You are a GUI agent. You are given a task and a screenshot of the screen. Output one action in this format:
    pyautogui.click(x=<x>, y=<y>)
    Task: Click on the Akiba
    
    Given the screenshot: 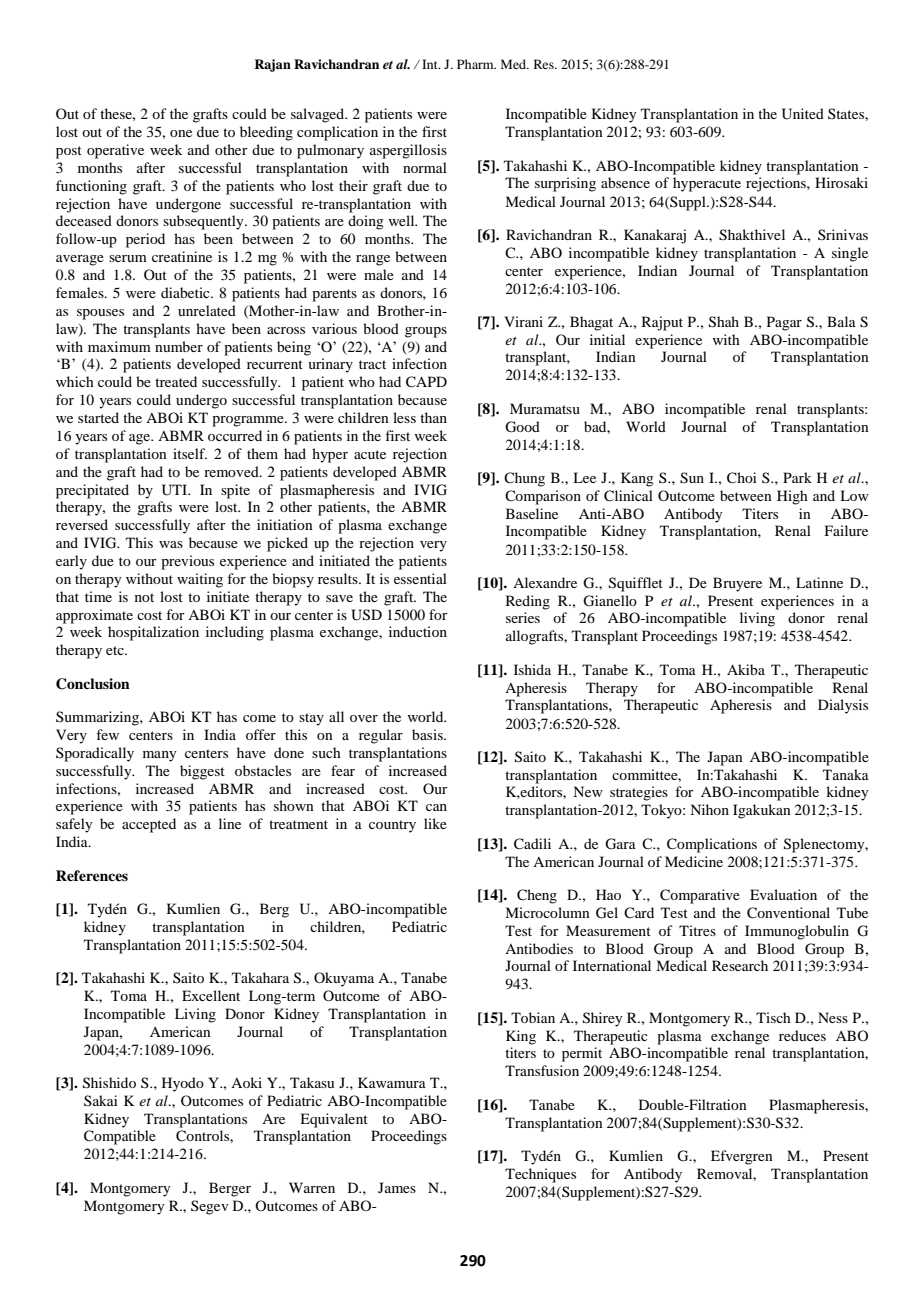 What is the action you would take?
    pyautogui.click(x=746, y=669)
